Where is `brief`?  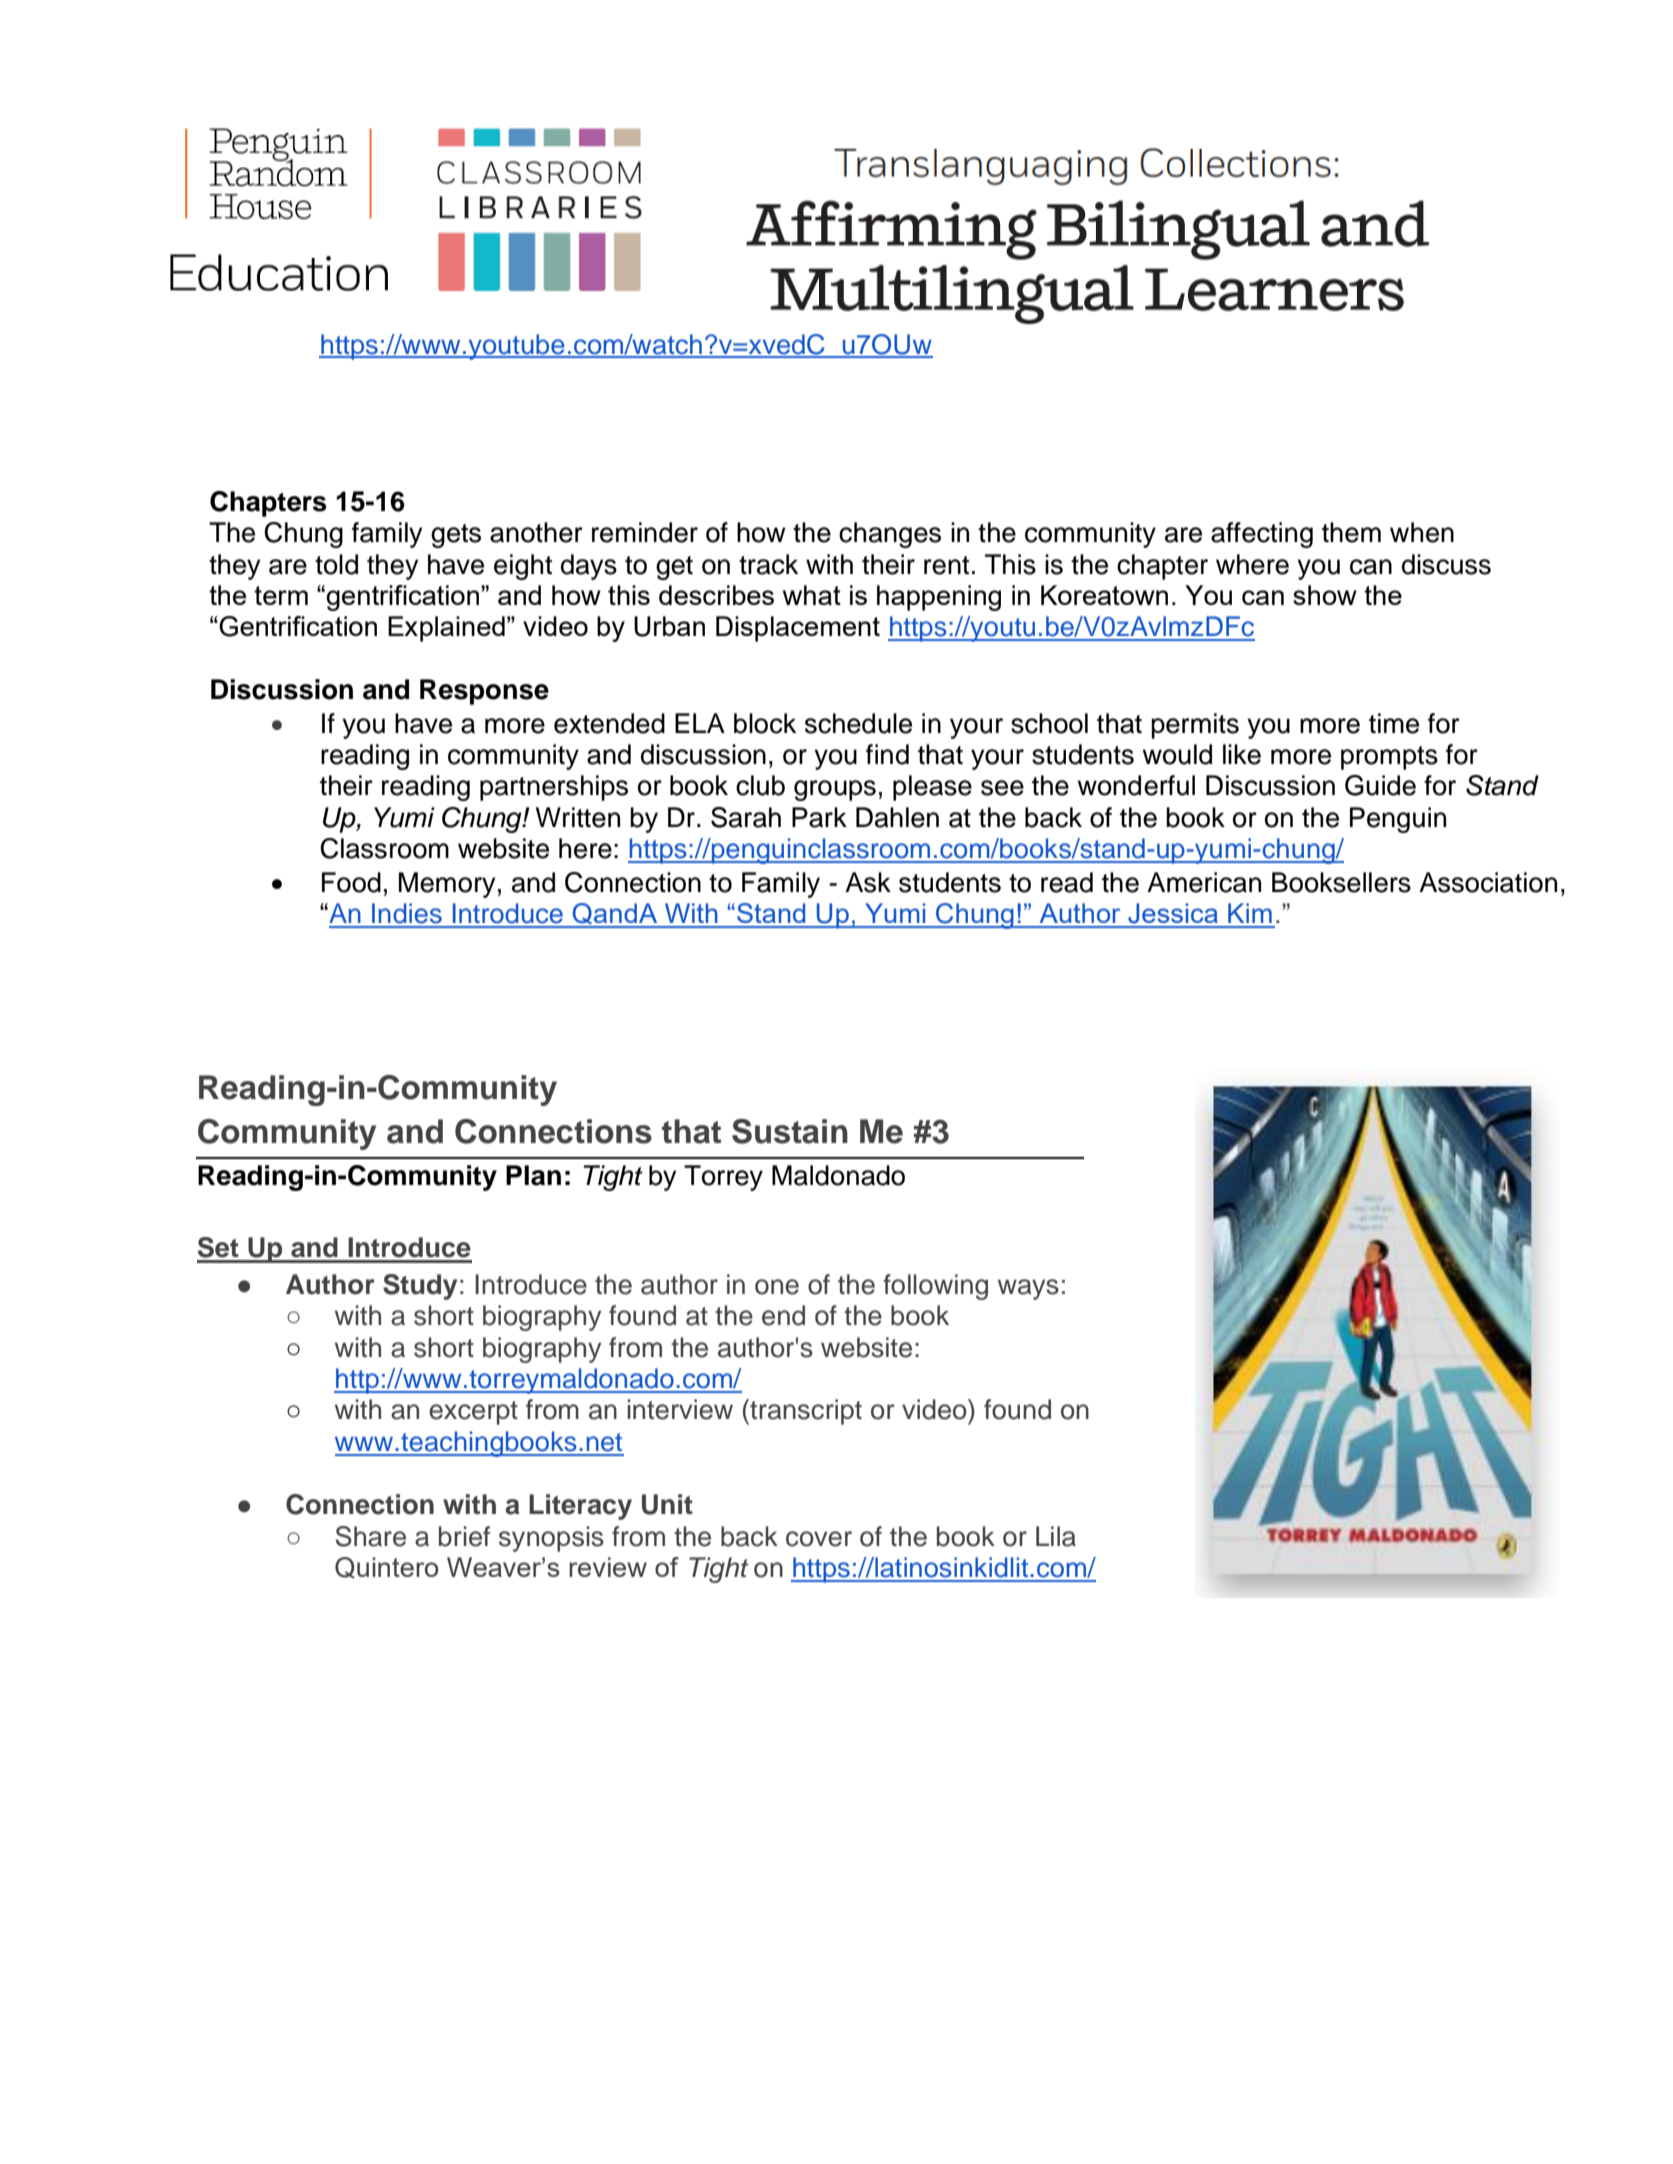
brief is located at coordinates (464, 1536).
